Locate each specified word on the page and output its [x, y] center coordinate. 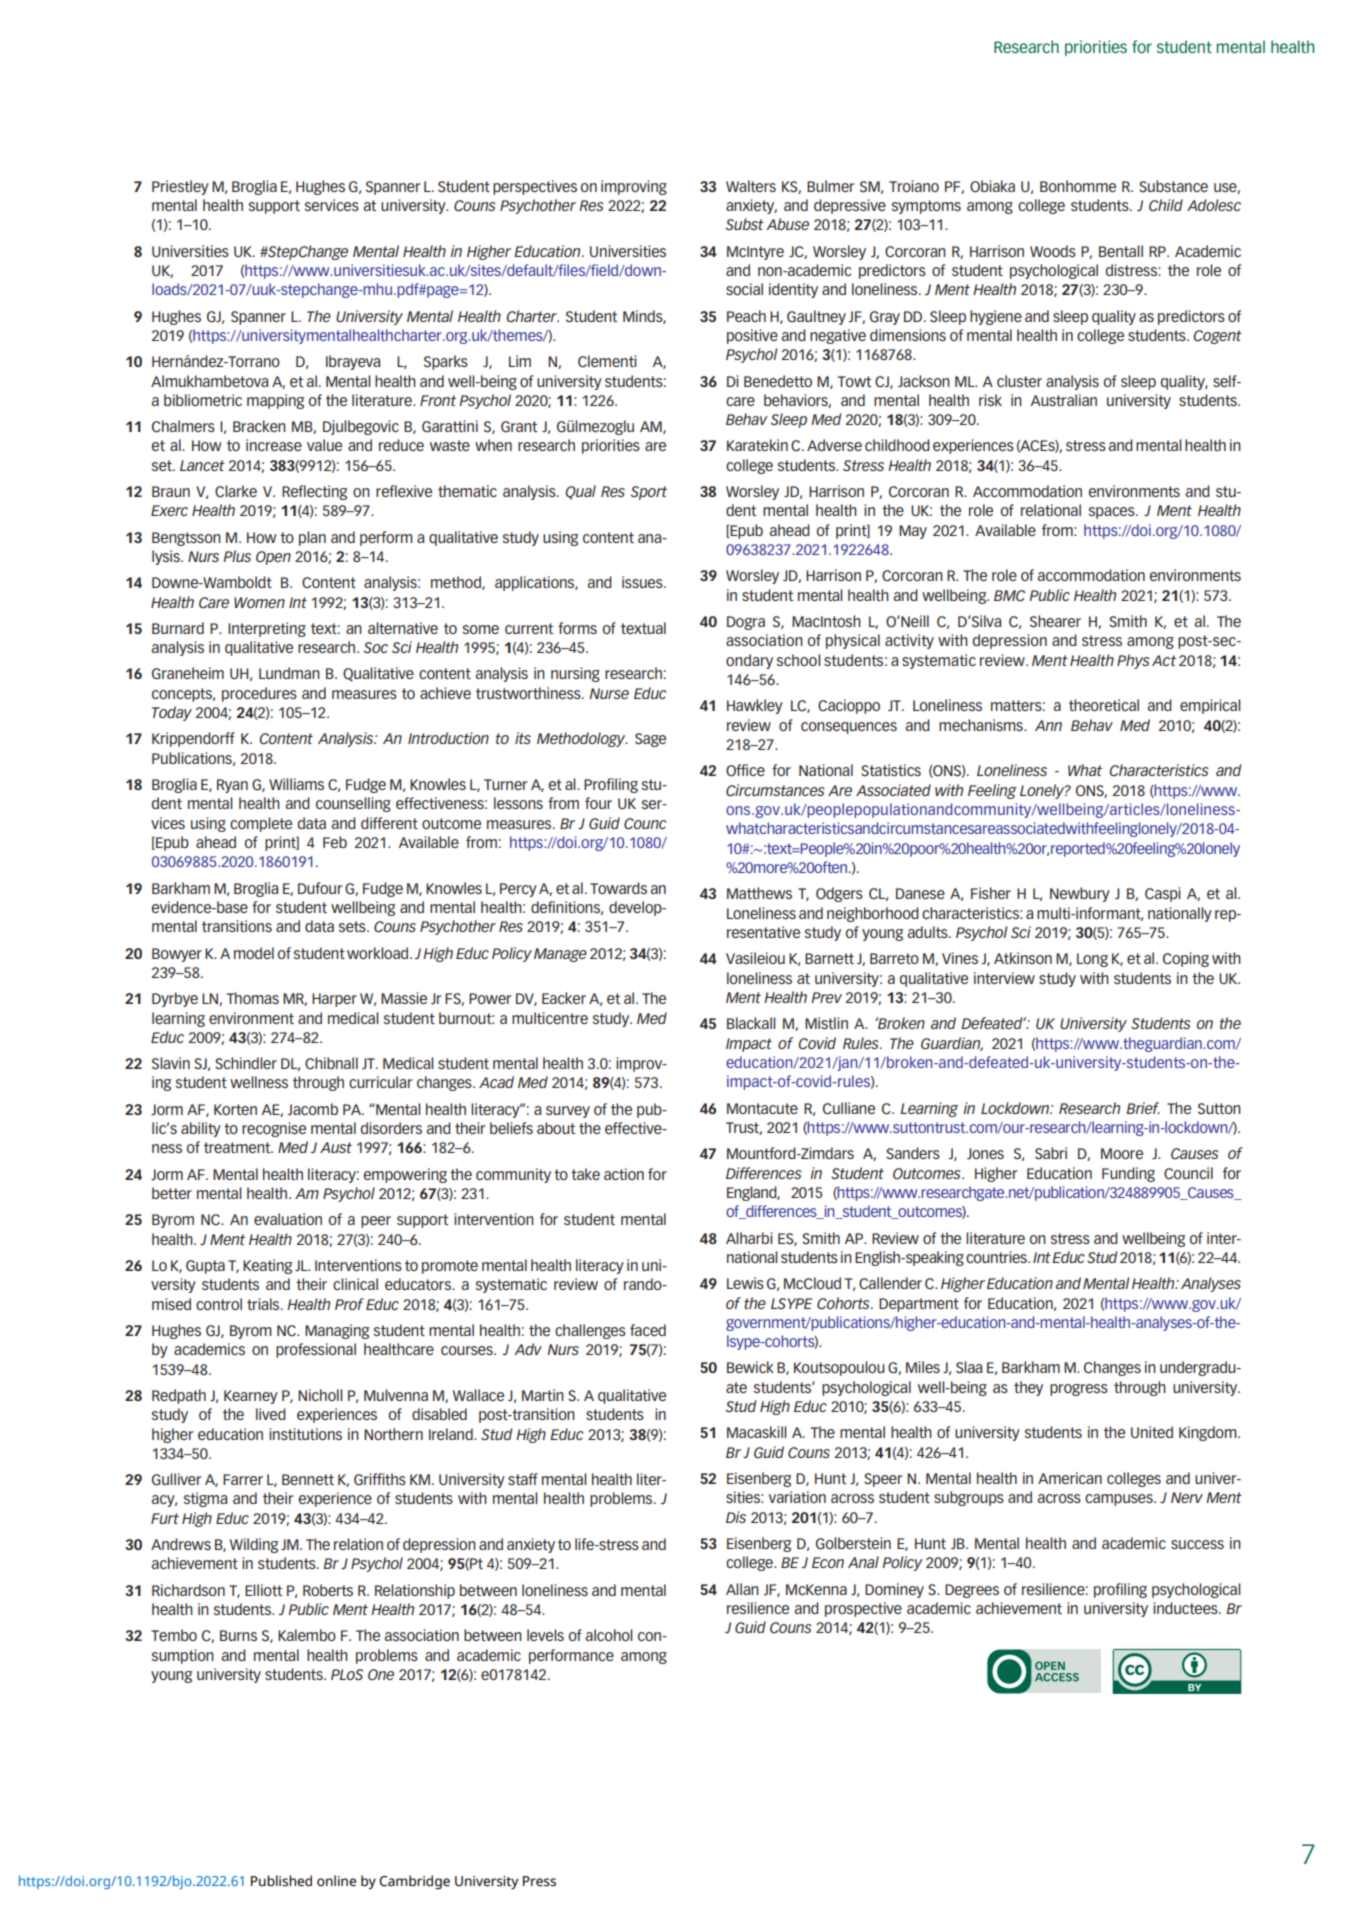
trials [264, 1304]
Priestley [180, 187]
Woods [1053, 251]
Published [281, 1881]
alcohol [609, 1635]
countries [997, 1257]
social [744, 289]
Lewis [745, 1283]
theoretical [1104, 705]
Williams [296, 784]
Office [745, 770]
